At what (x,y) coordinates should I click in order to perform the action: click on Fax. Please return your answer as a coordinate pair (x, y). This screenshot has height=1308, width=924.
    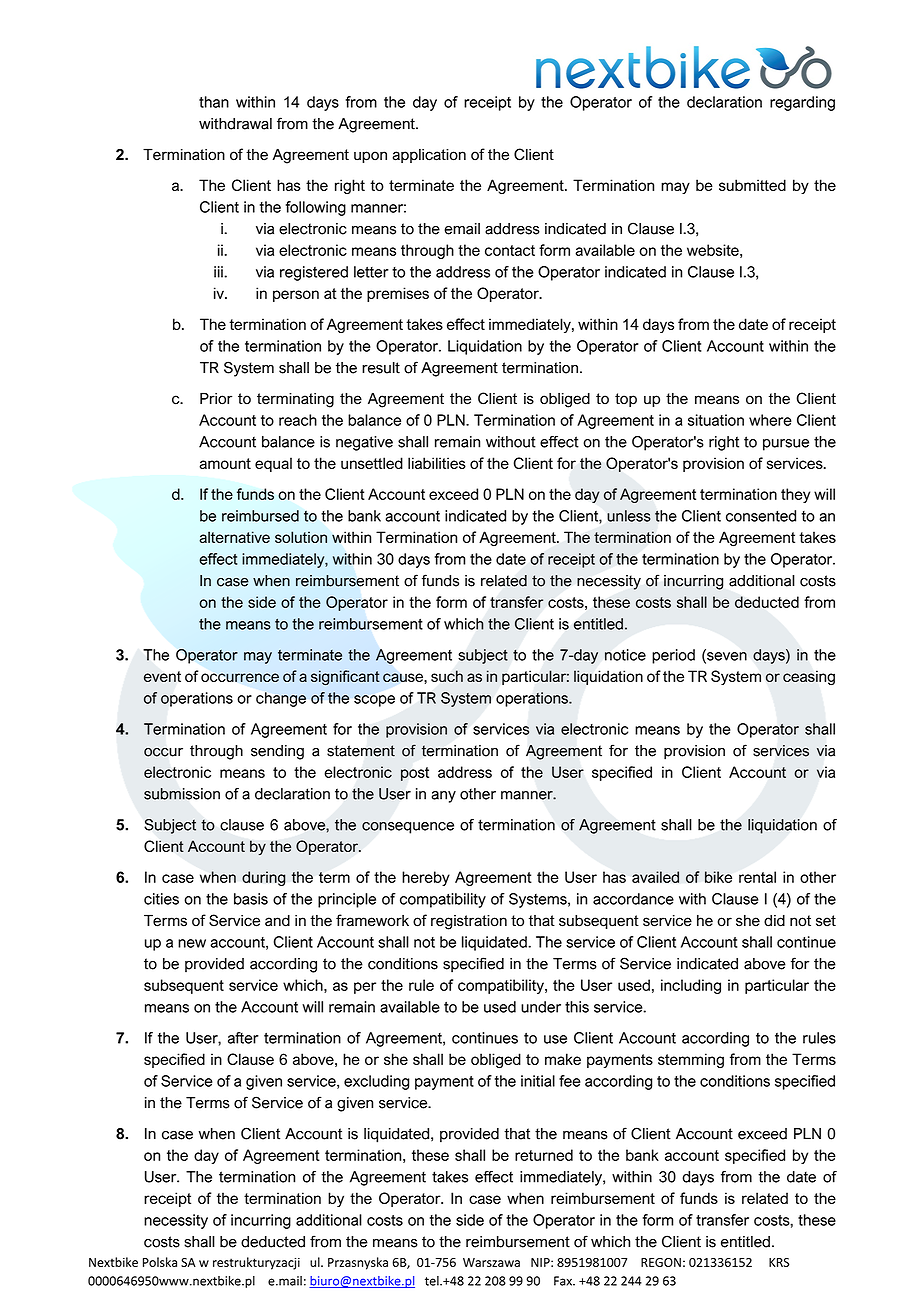
    Looking at the image, I should click on (564, 1281).
